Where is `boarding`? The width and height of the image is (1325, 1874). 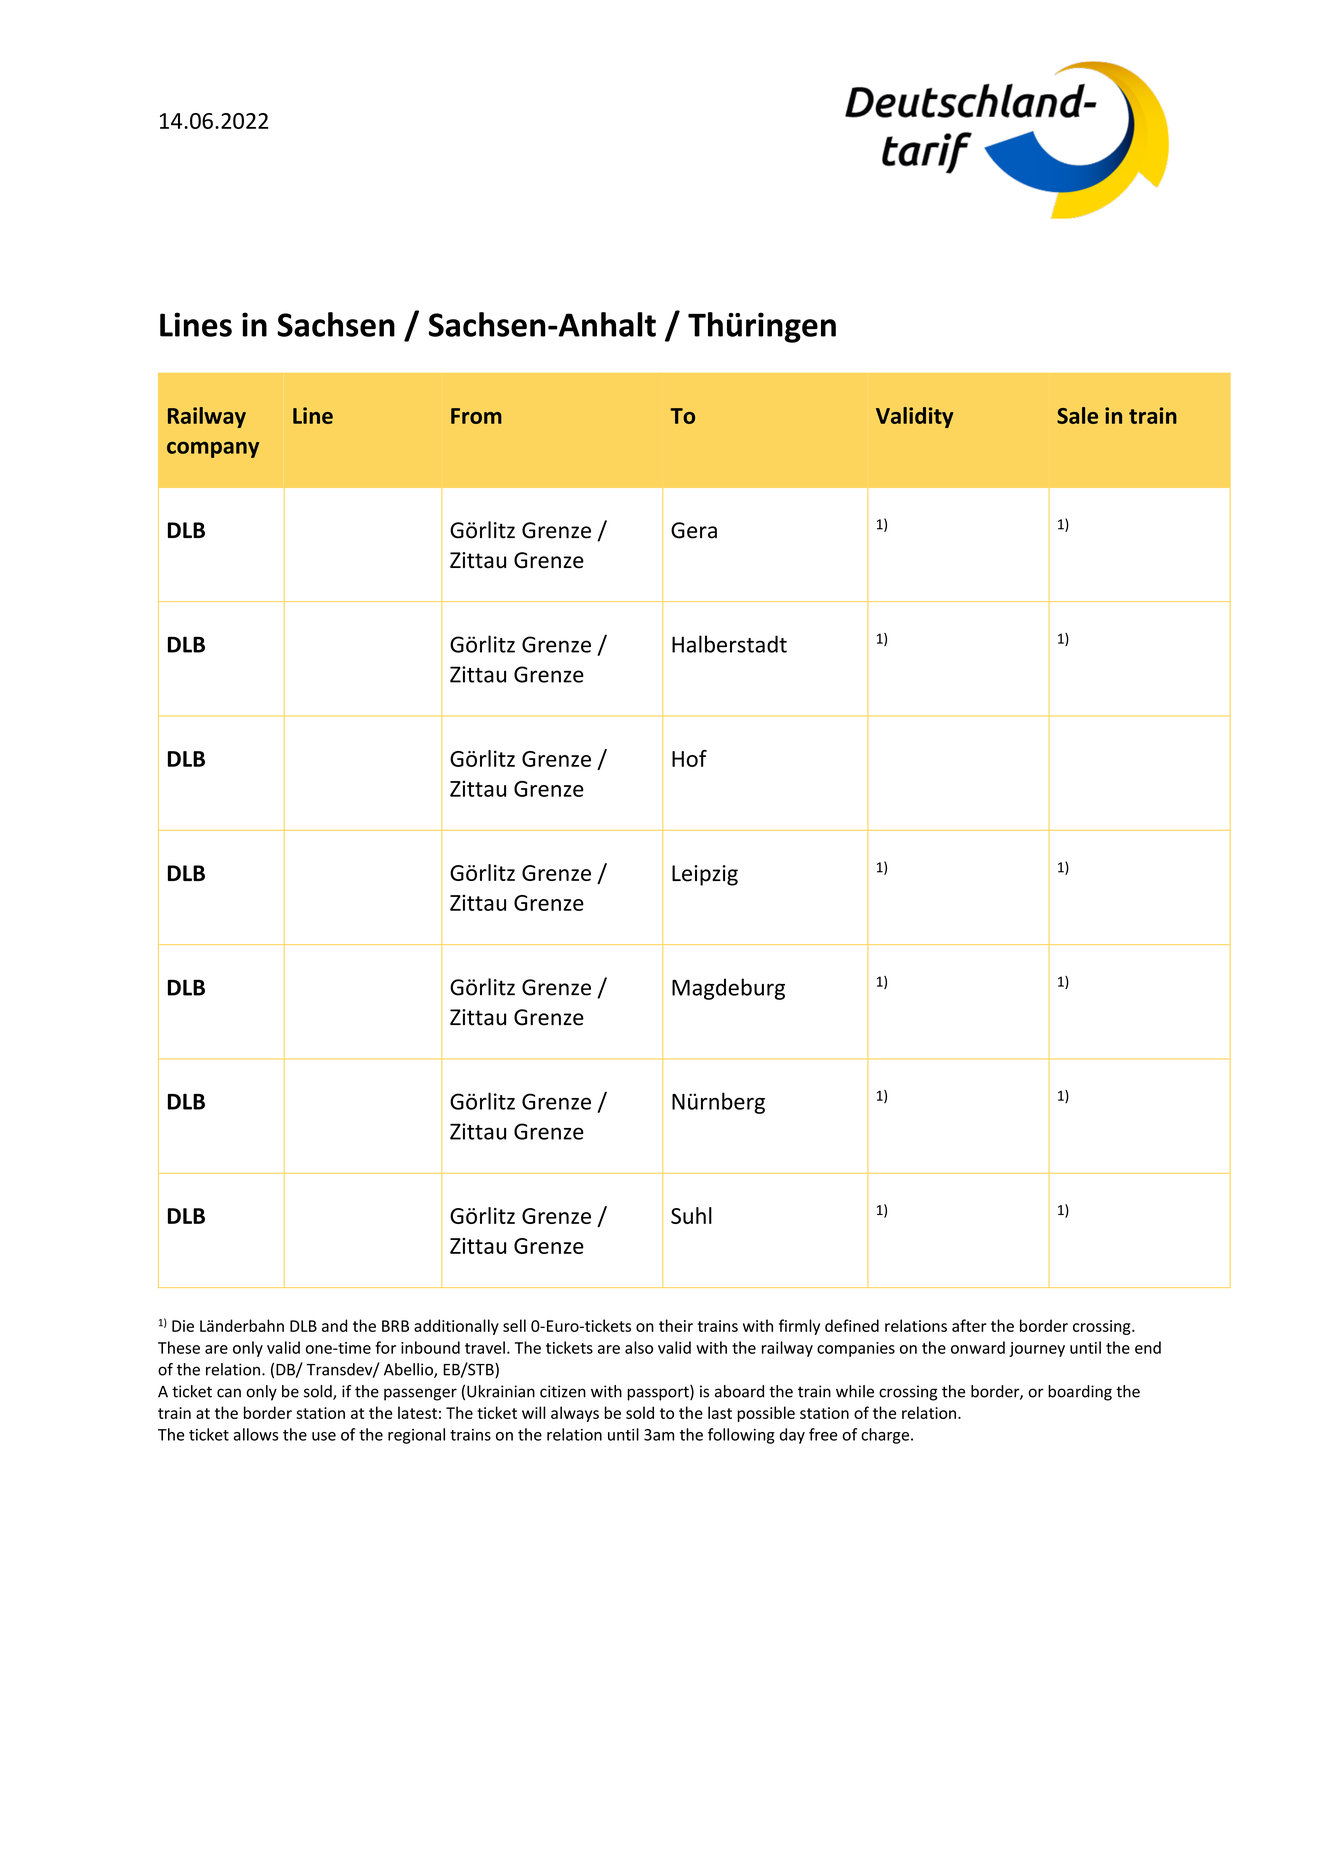 boarding is located at coordinates (1080, 1393).
